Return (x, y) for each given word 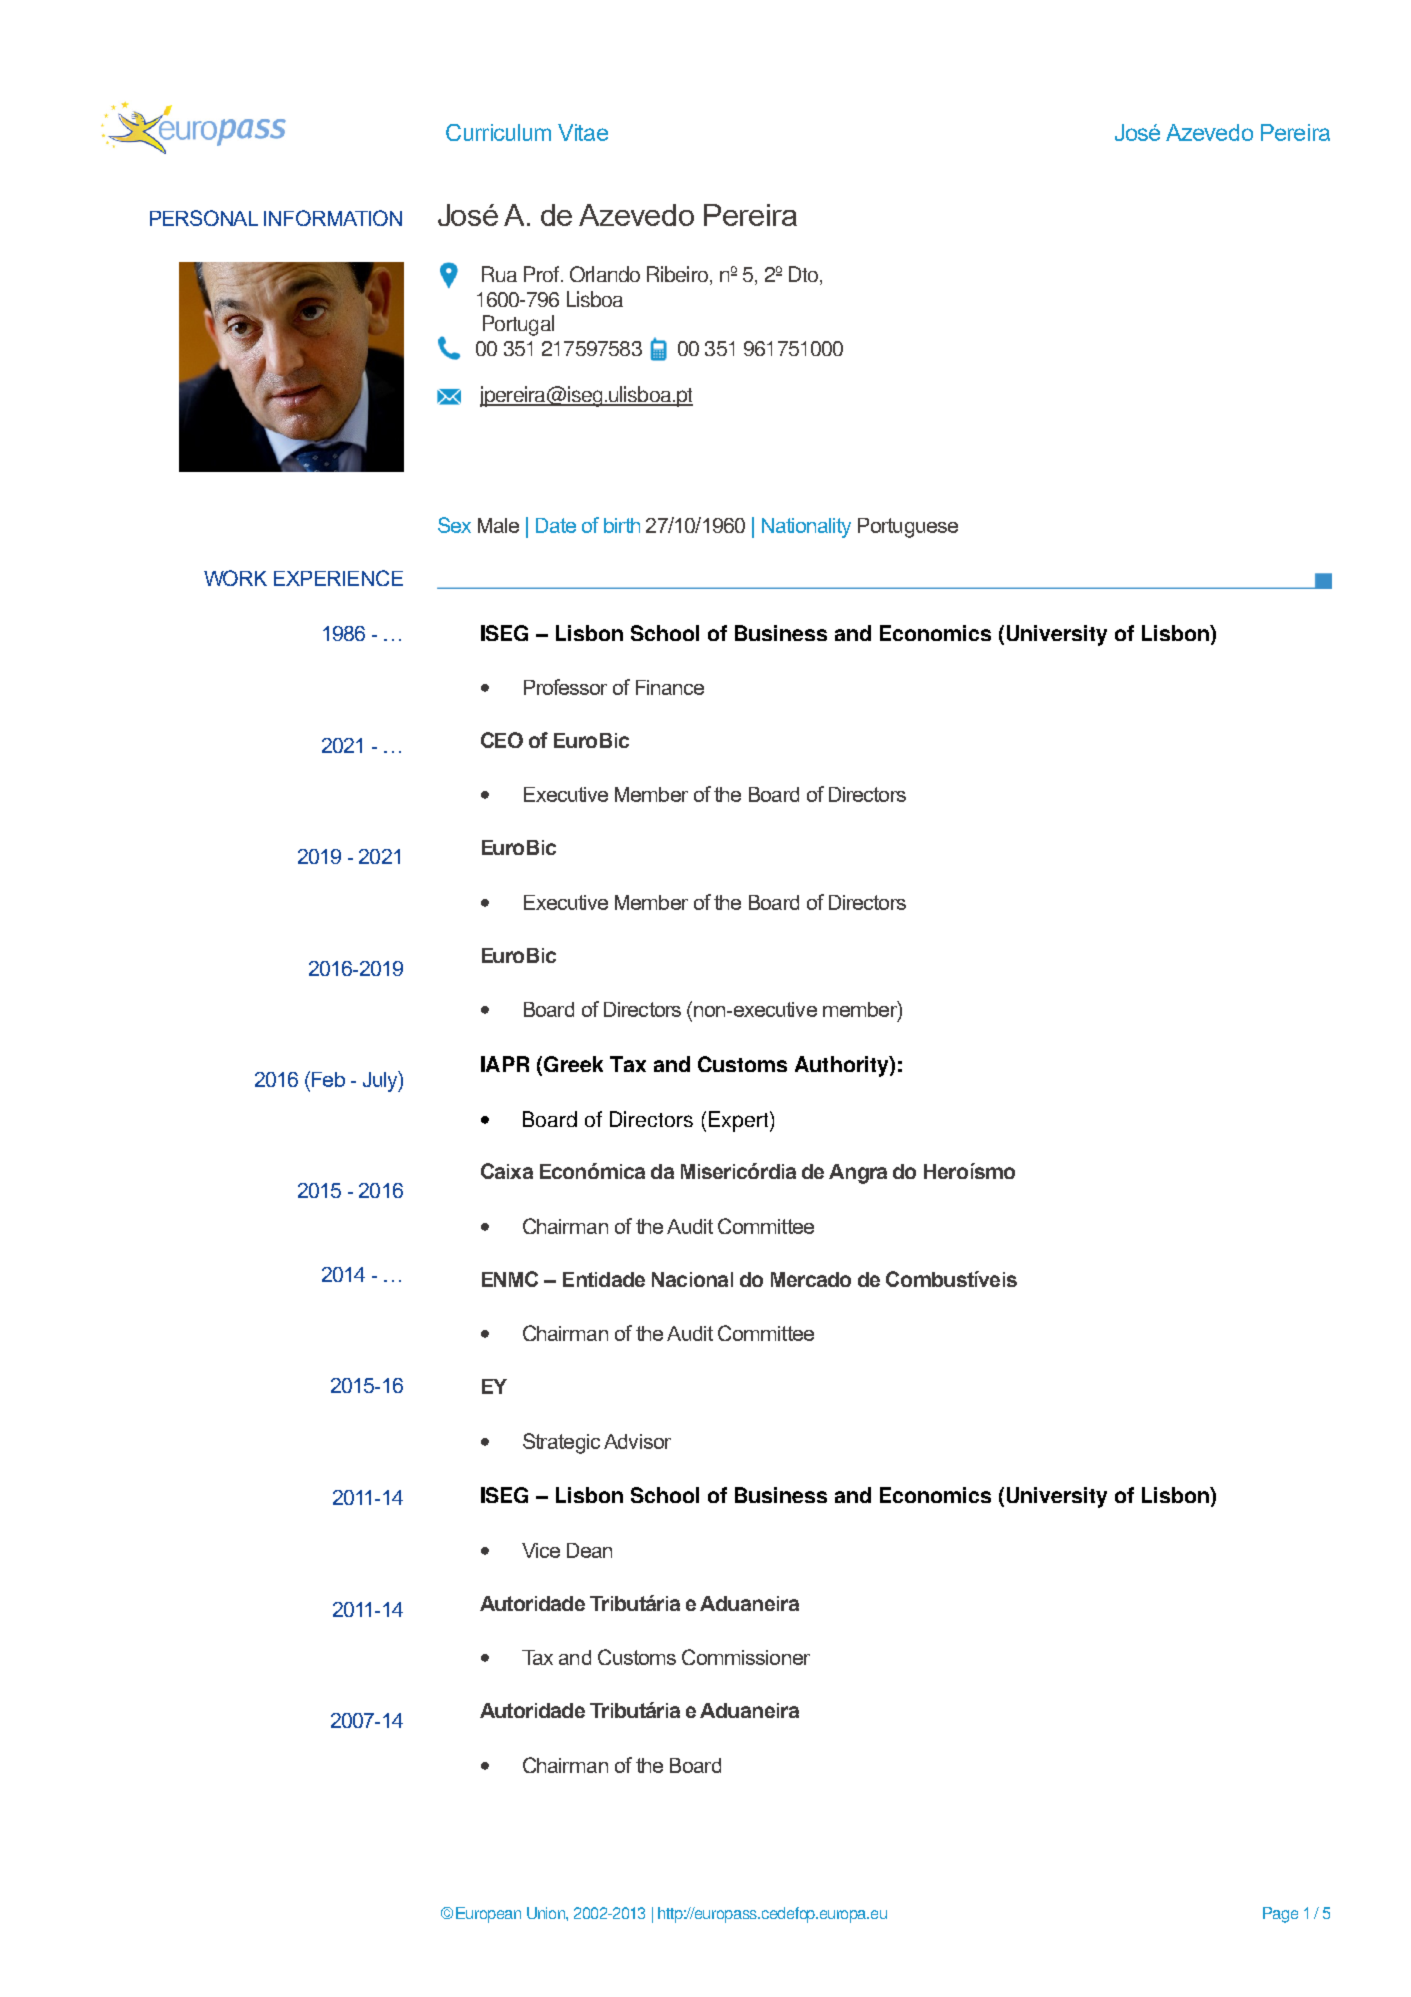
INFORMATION (333, 218)
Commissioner (746, 1657)
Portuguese (908, 528)
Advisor (637, 1441)
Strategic (561, 1443)
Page (1280, 1915)
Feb (327, 1079)
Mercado (811, 1279)
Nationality (806, 528)
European (488, 1915)
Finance (670, 687)
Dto (803, 274)
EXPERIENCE (338, 578)
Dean (589, 1550)
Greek (573, 1064)
